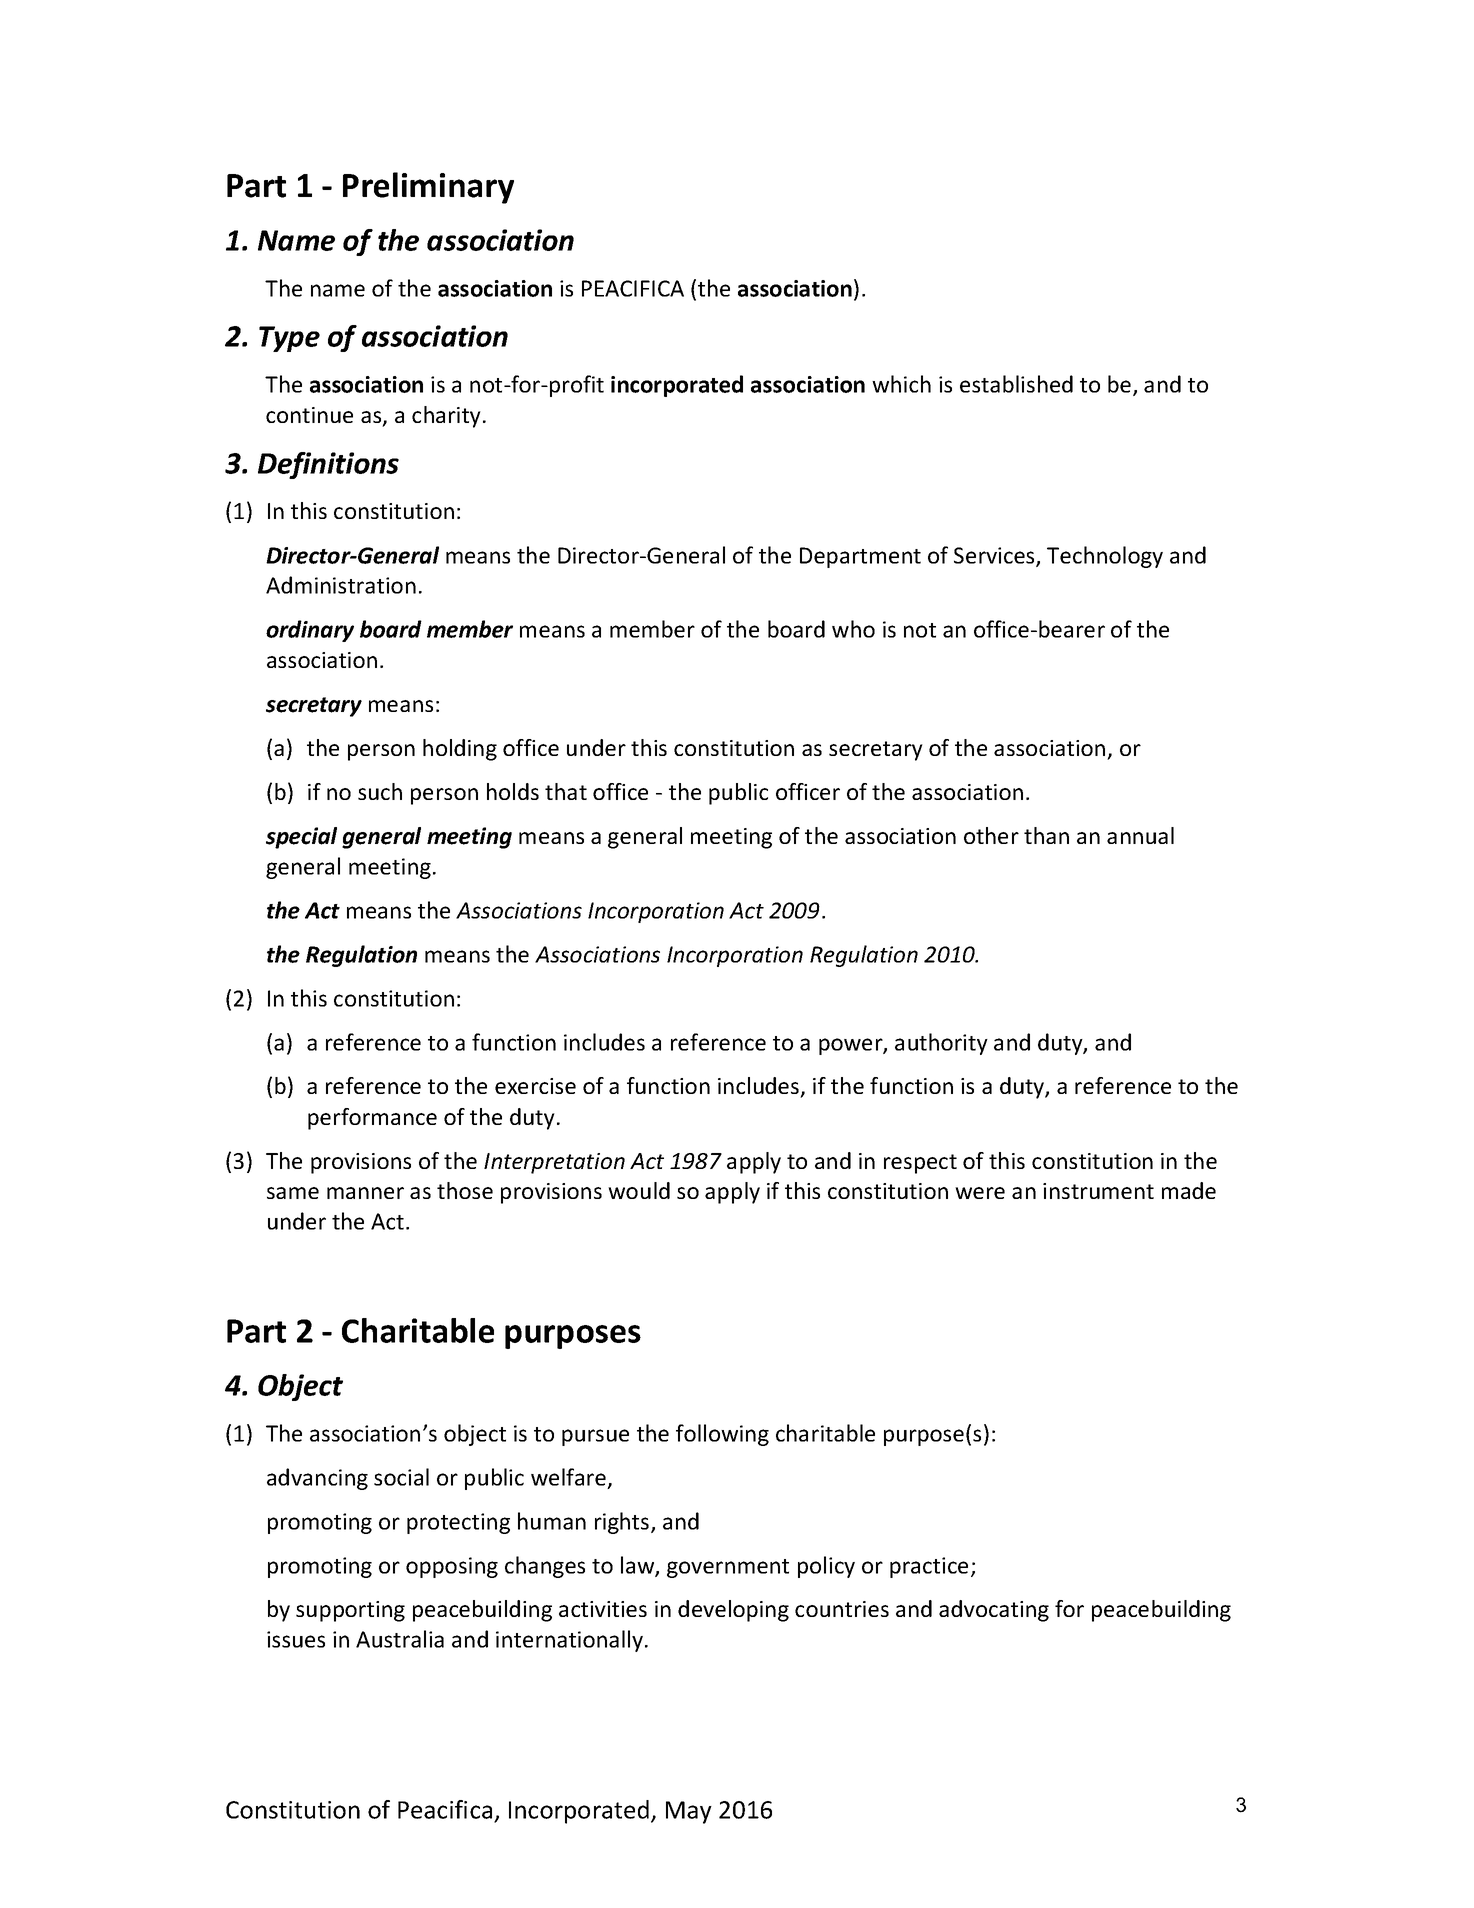 This document has width=1474, height=1908. I want to click on social, so click(401, 1477).
